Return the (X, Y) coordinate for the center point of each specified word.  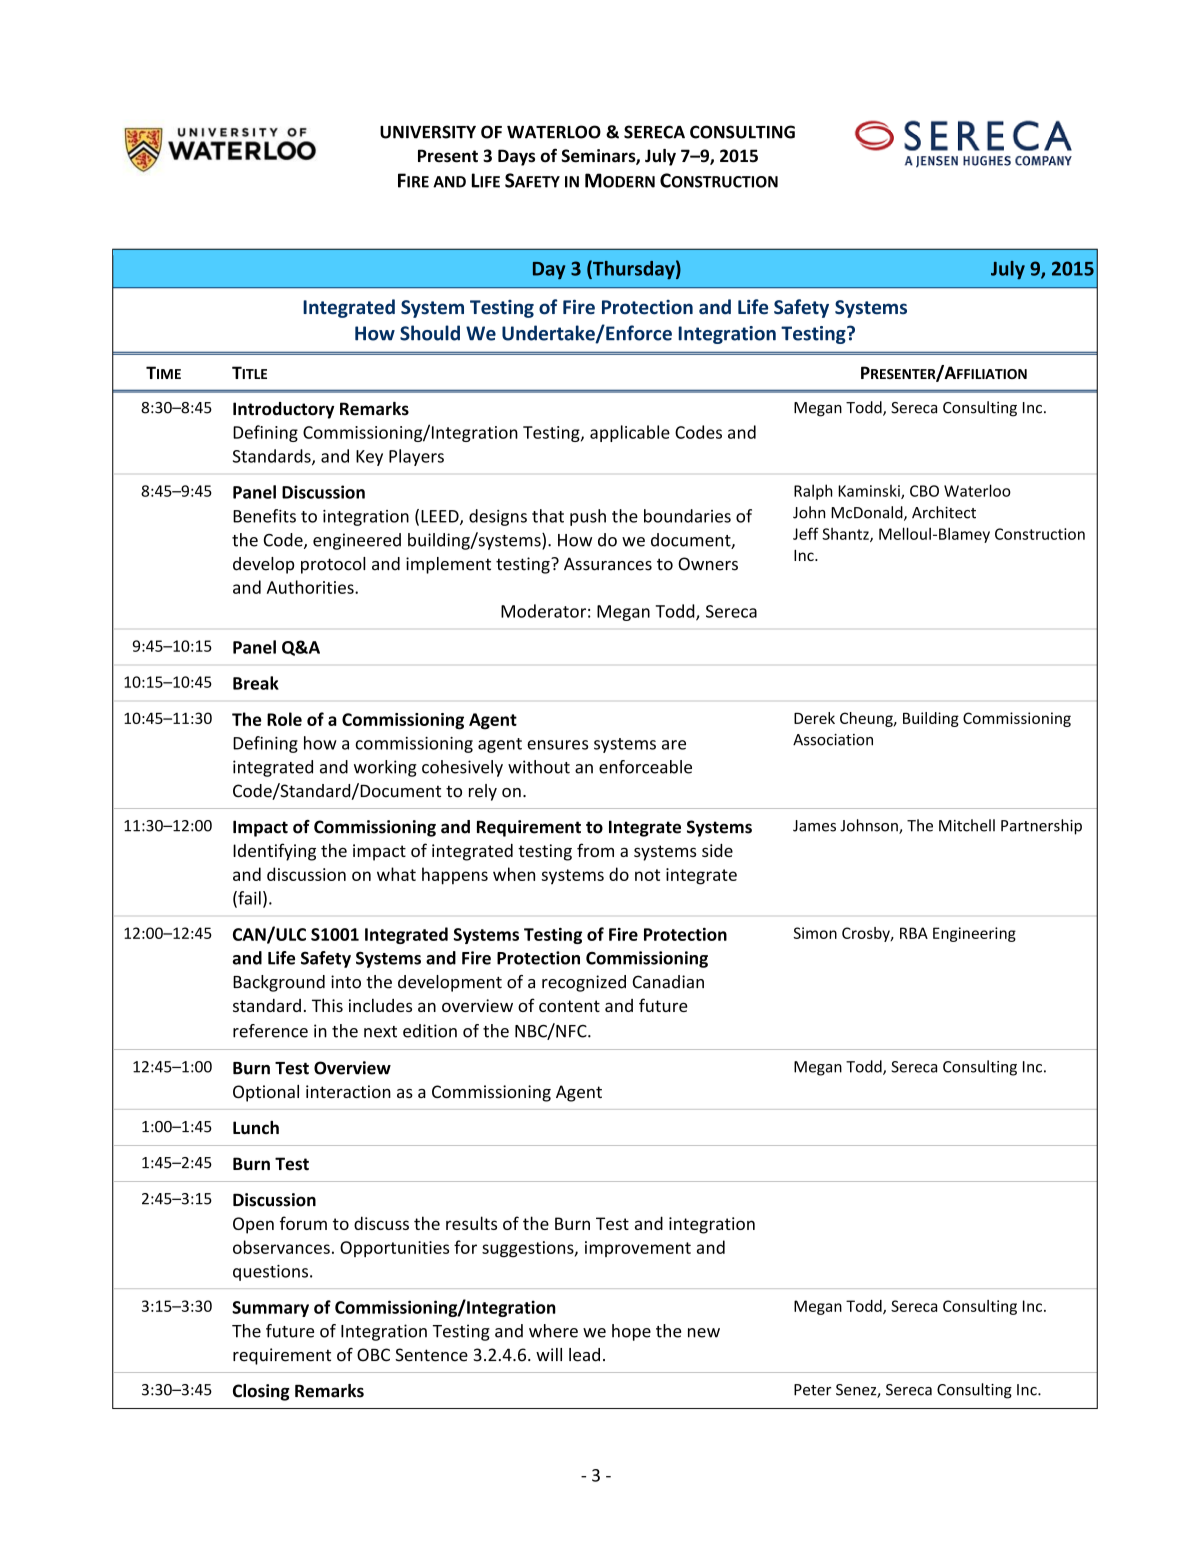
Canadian (668, 982)
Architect (944, 512)
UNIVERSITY (428, 132)
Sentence (431, 1355)
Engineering (974, 934)
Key (369, 458)
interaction (348, 1091)
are (674, 745)
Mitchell (967, 825)
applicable (630, 433)
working (385, 768)
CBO (924, 491)
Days (516, 157)
